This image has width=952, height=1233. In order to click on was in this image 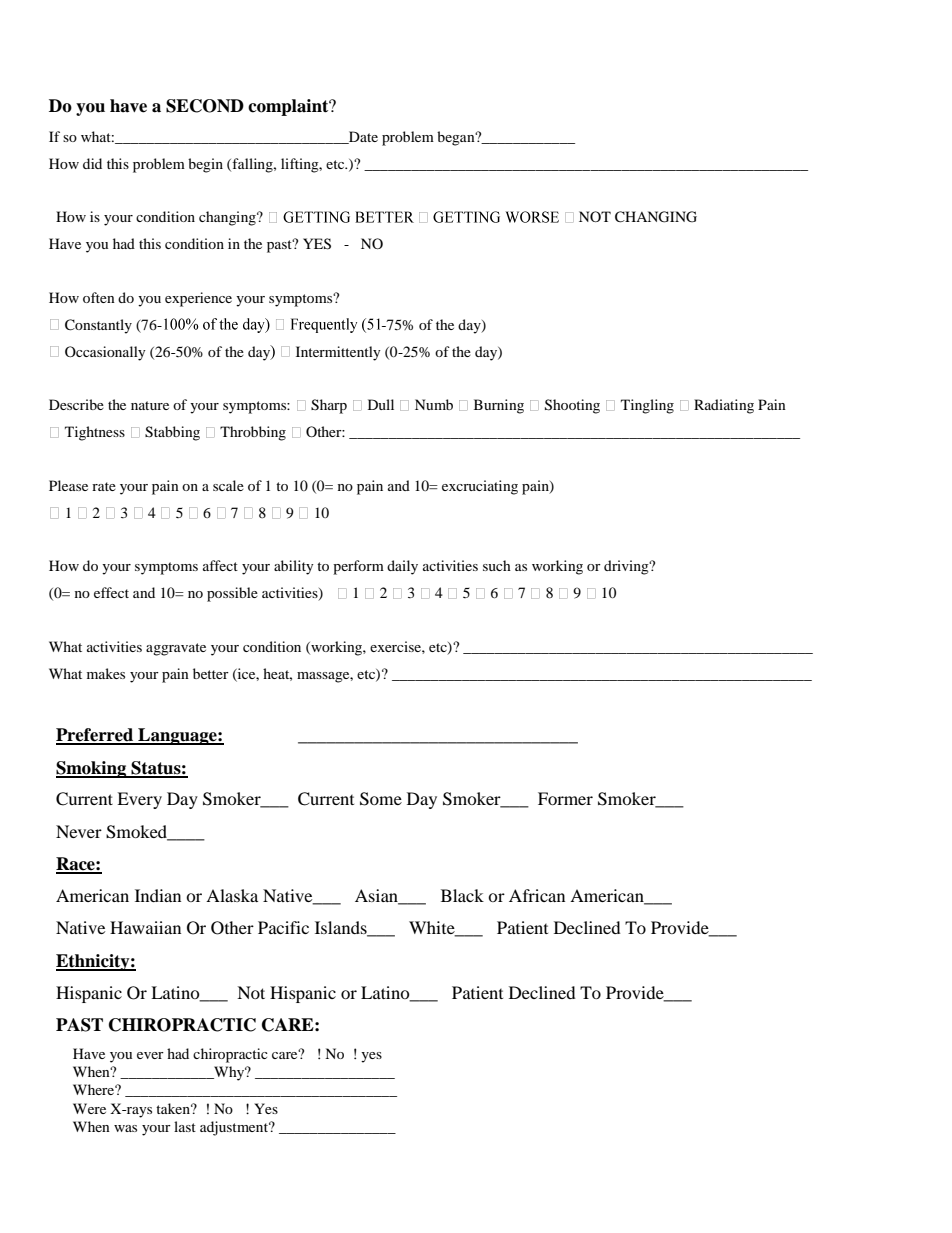, I will do `click(125, 1128)`.
